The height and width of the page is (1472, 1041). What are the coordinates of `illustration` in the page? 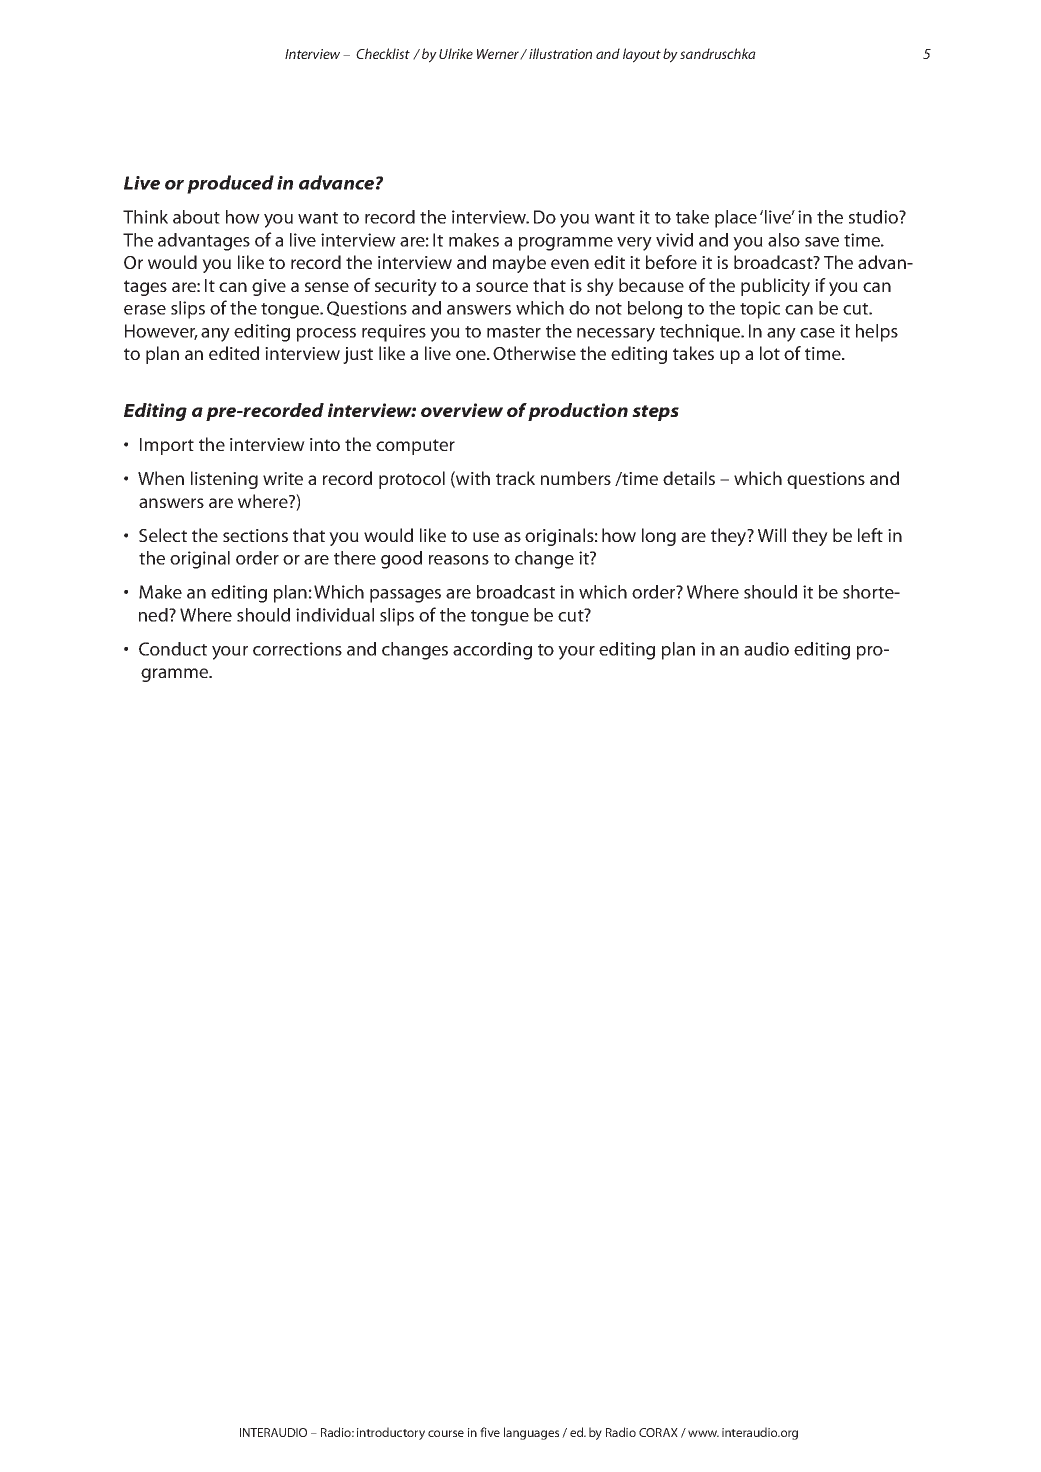 It's located at (560, 53).
